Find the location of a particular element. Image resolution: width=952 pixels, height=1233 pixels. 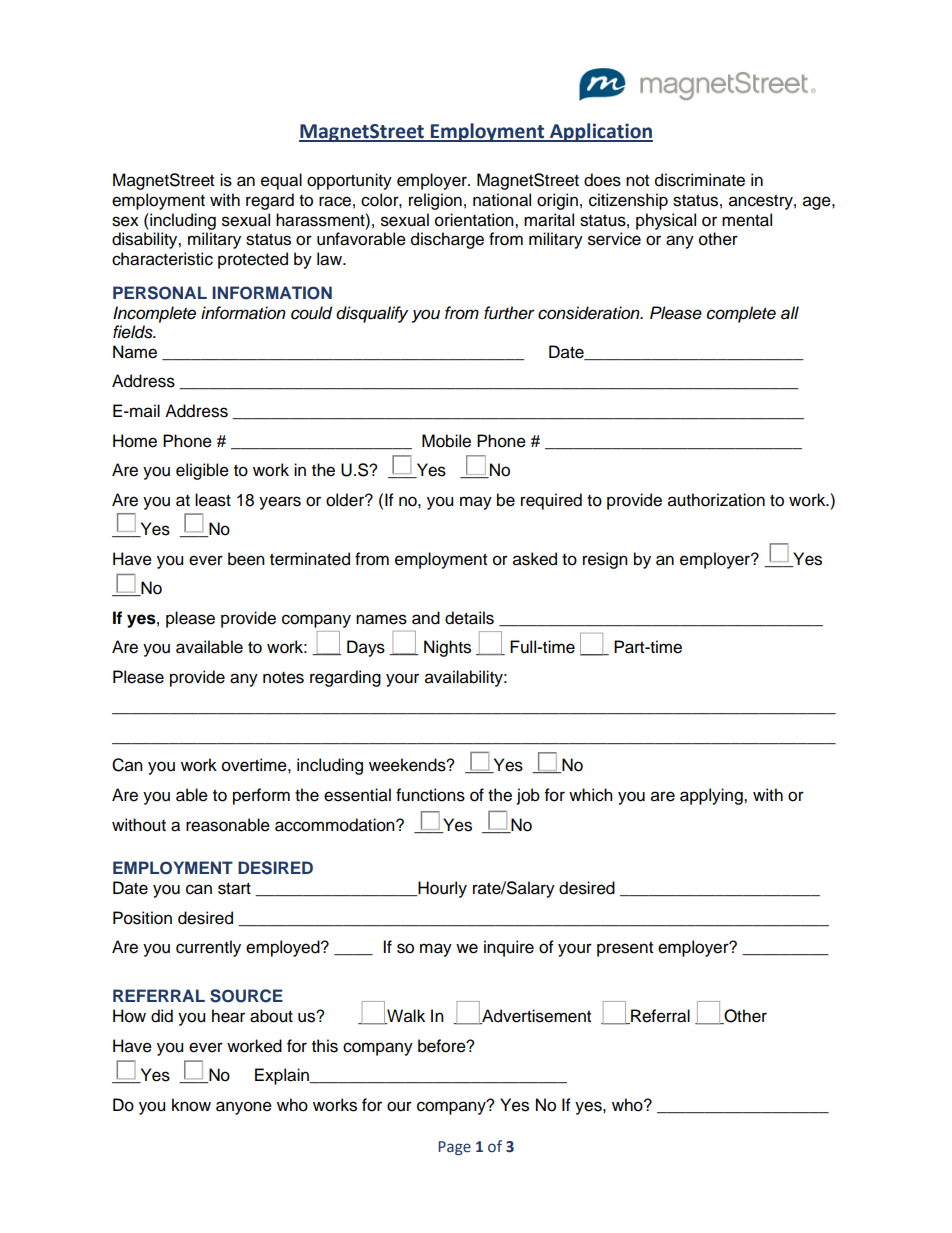

resign is located at coordinates (605, 560).
